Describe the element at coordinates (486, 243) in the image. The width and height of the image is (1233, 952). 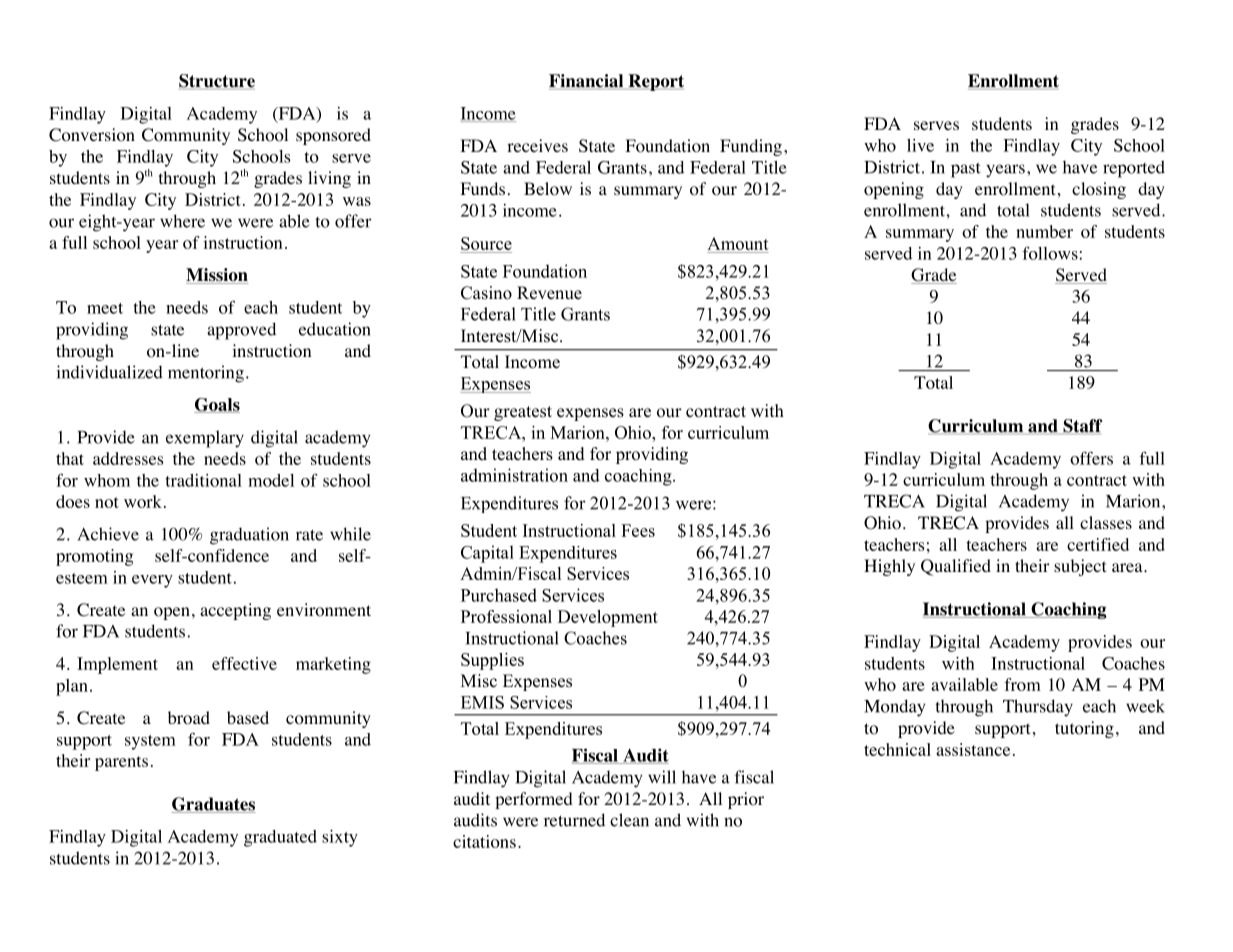
I see `Source` at that location.
